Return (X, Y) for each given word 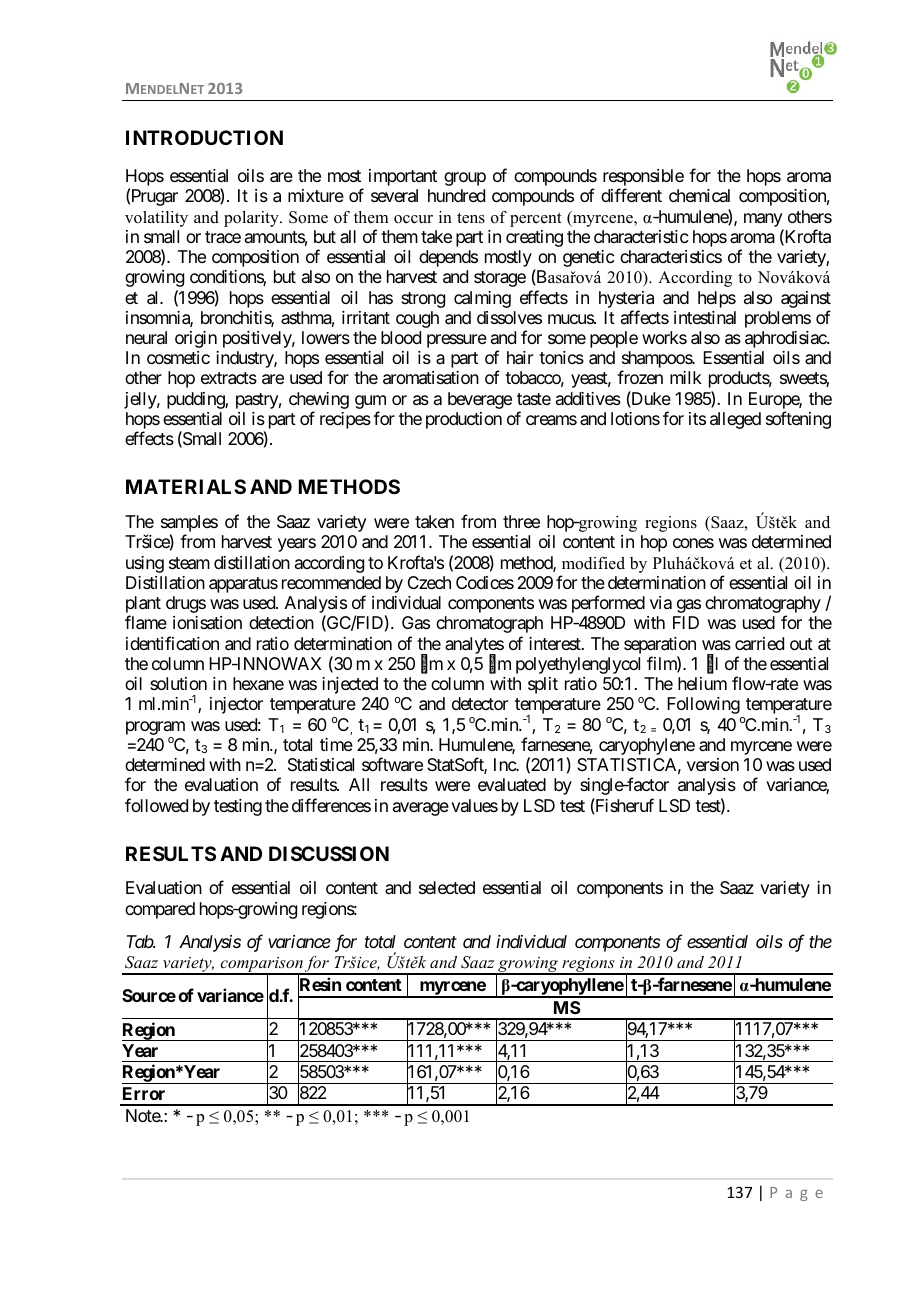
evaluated (512, 785)
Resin (319, 985)
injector (236, 705)
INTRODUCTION (204, 137)
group (465, 179)
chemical (699, 195)
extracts (229, 378)
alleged (735, 420)
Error (144, 1093)
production (464, 420)
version (713, 764)
